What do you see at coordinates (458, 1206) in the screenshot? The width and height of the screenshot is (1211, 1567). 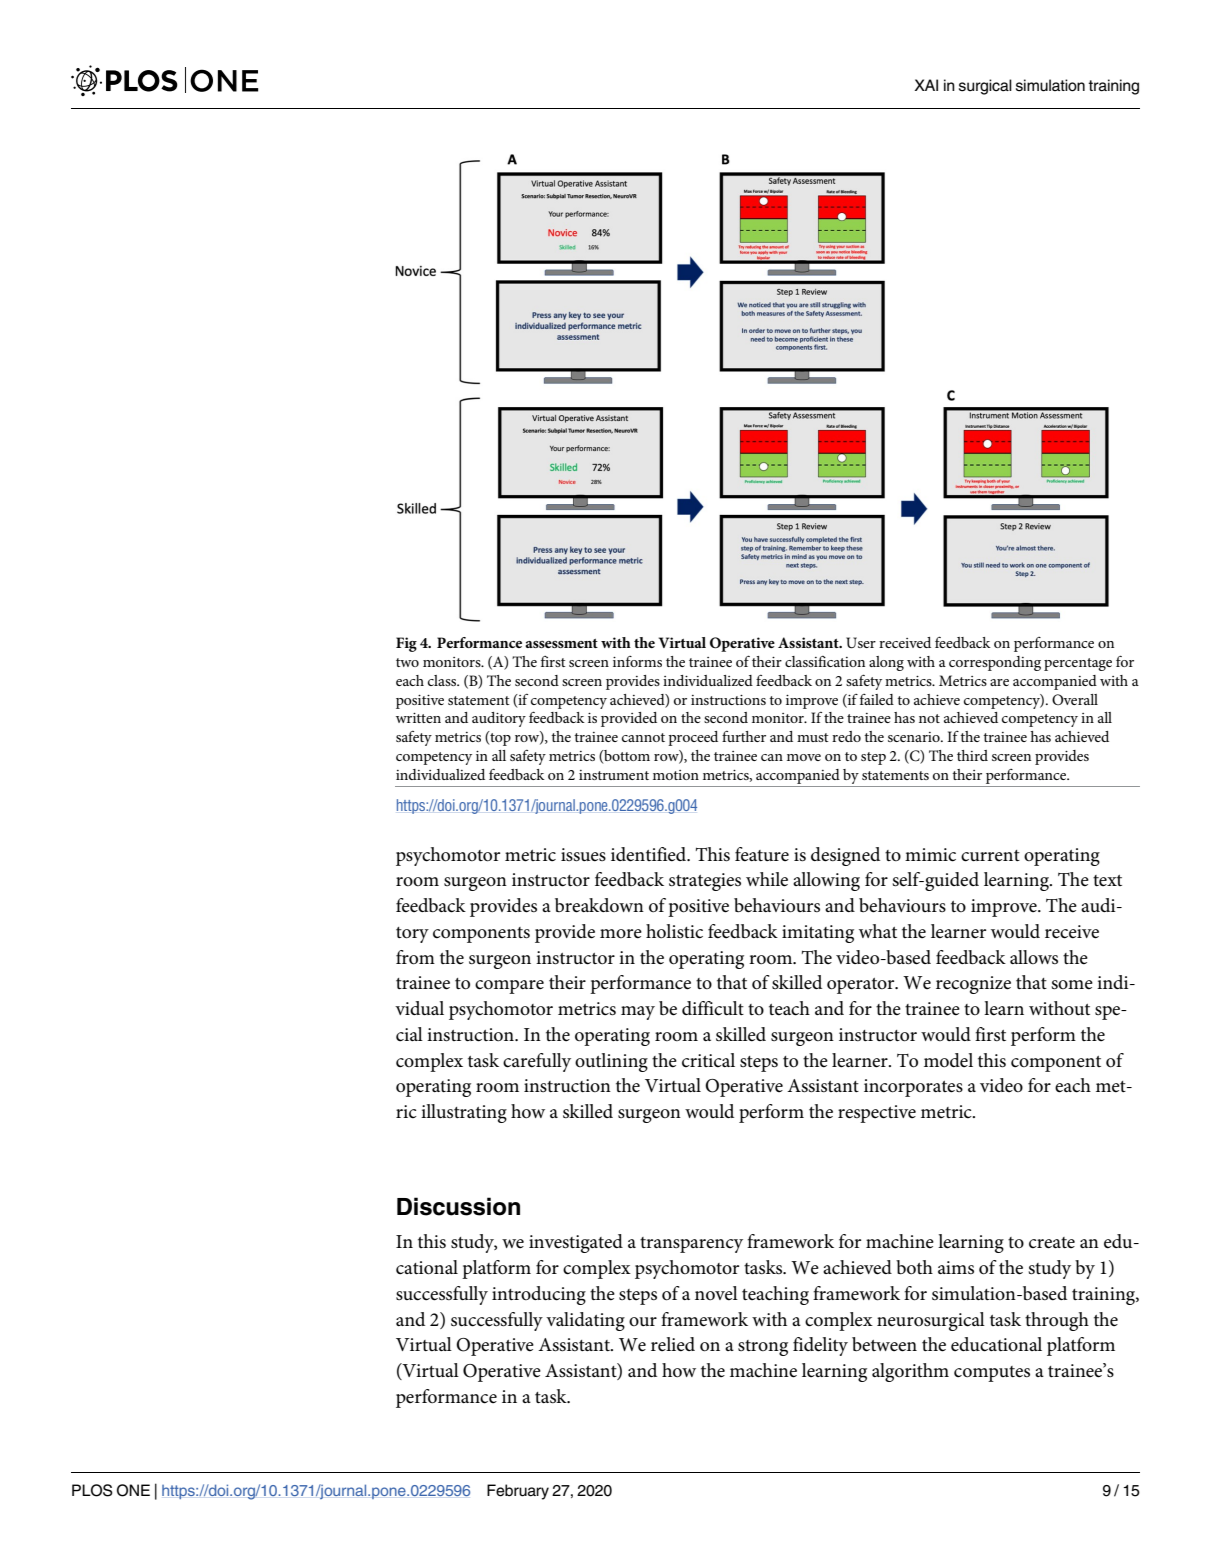 I see `Discussion` at bounding box center [458, 1206].
